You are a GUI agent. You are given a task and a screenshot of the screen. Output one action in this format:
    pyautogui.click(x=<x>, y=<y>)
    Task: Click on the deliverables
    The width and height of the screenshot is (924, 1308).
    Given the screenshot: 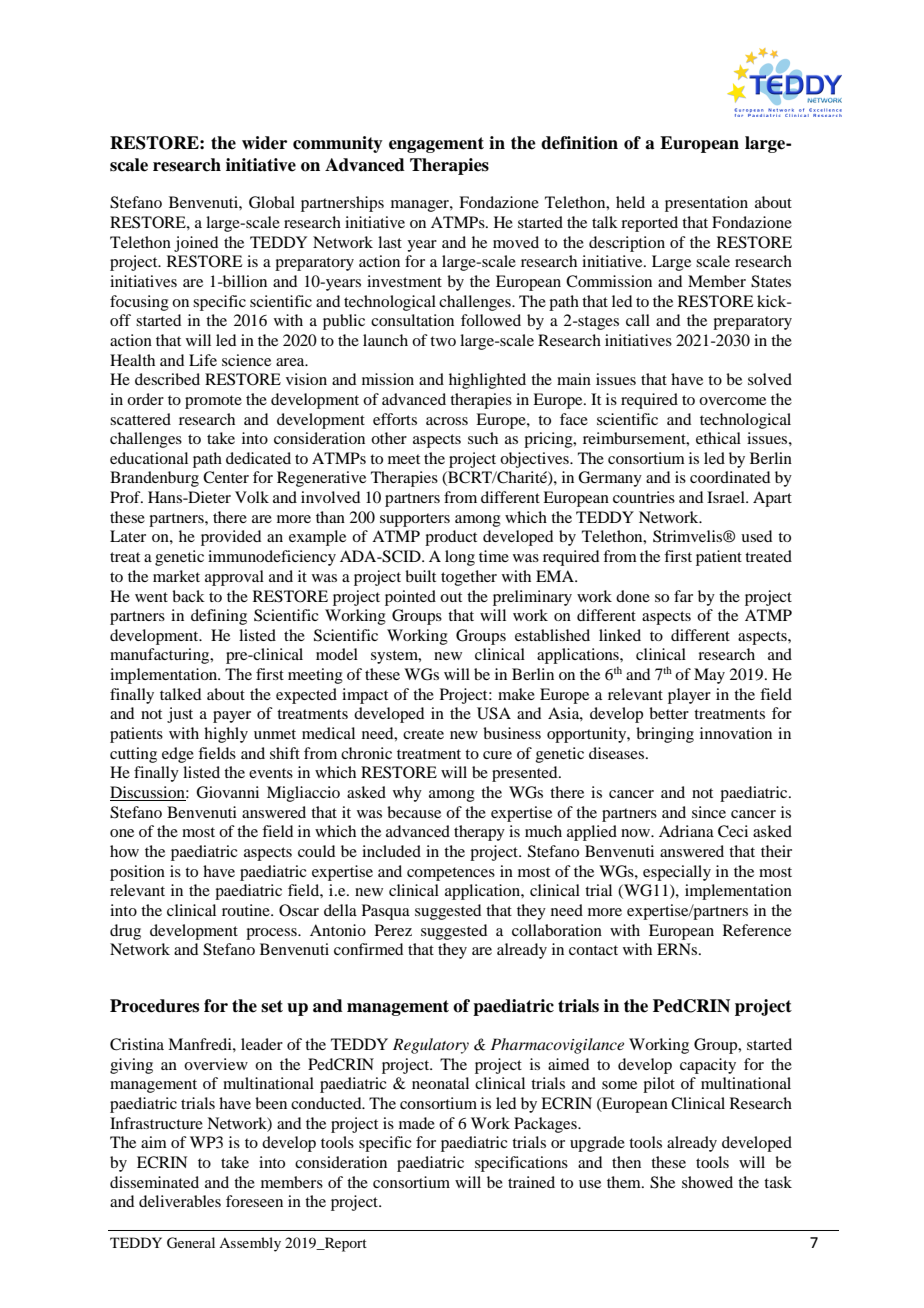 What is the action you would take?
    pyautogui.click(x=180, y=1201)
